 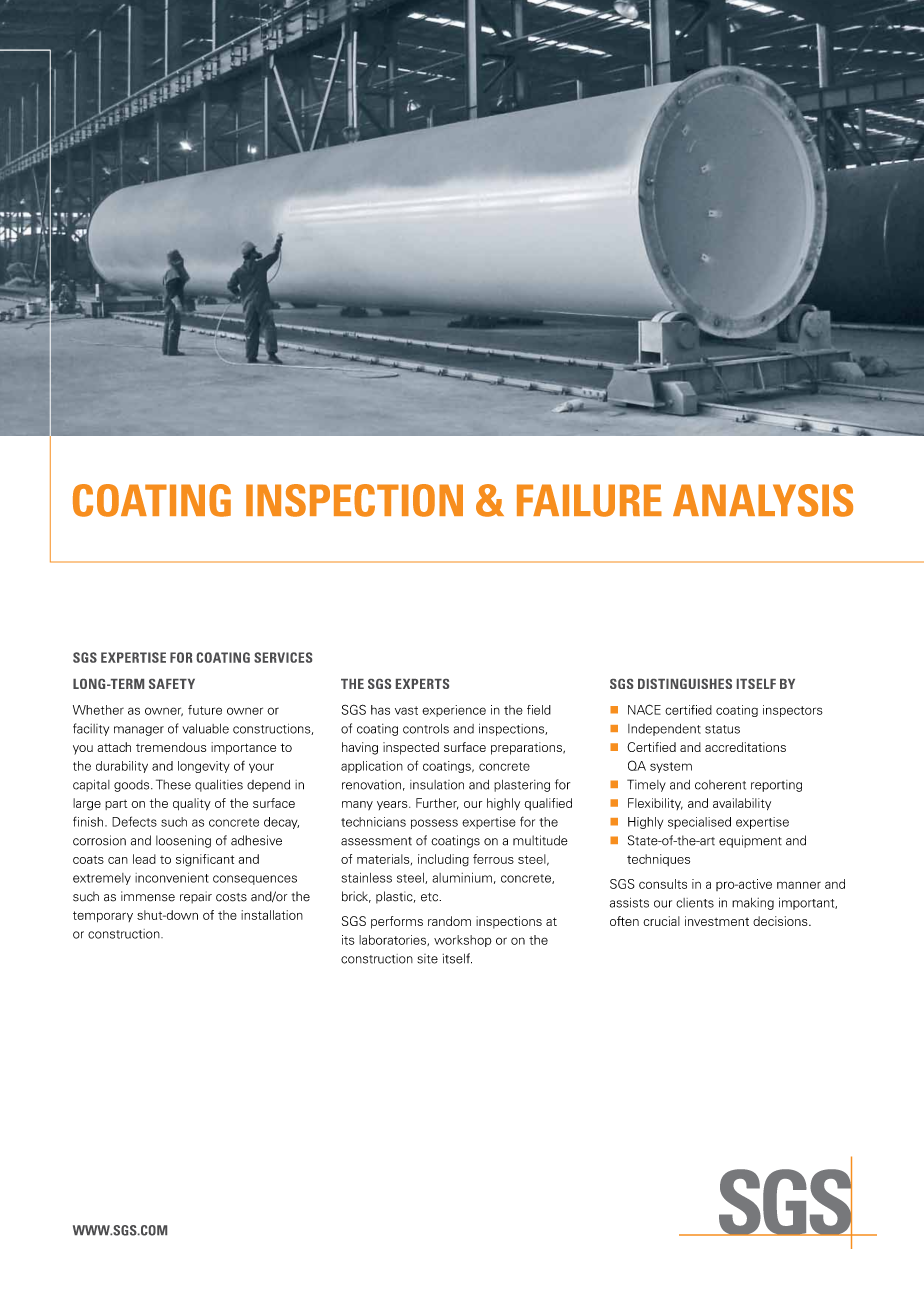 I want to click on availability, so click(x=742, y=804).
